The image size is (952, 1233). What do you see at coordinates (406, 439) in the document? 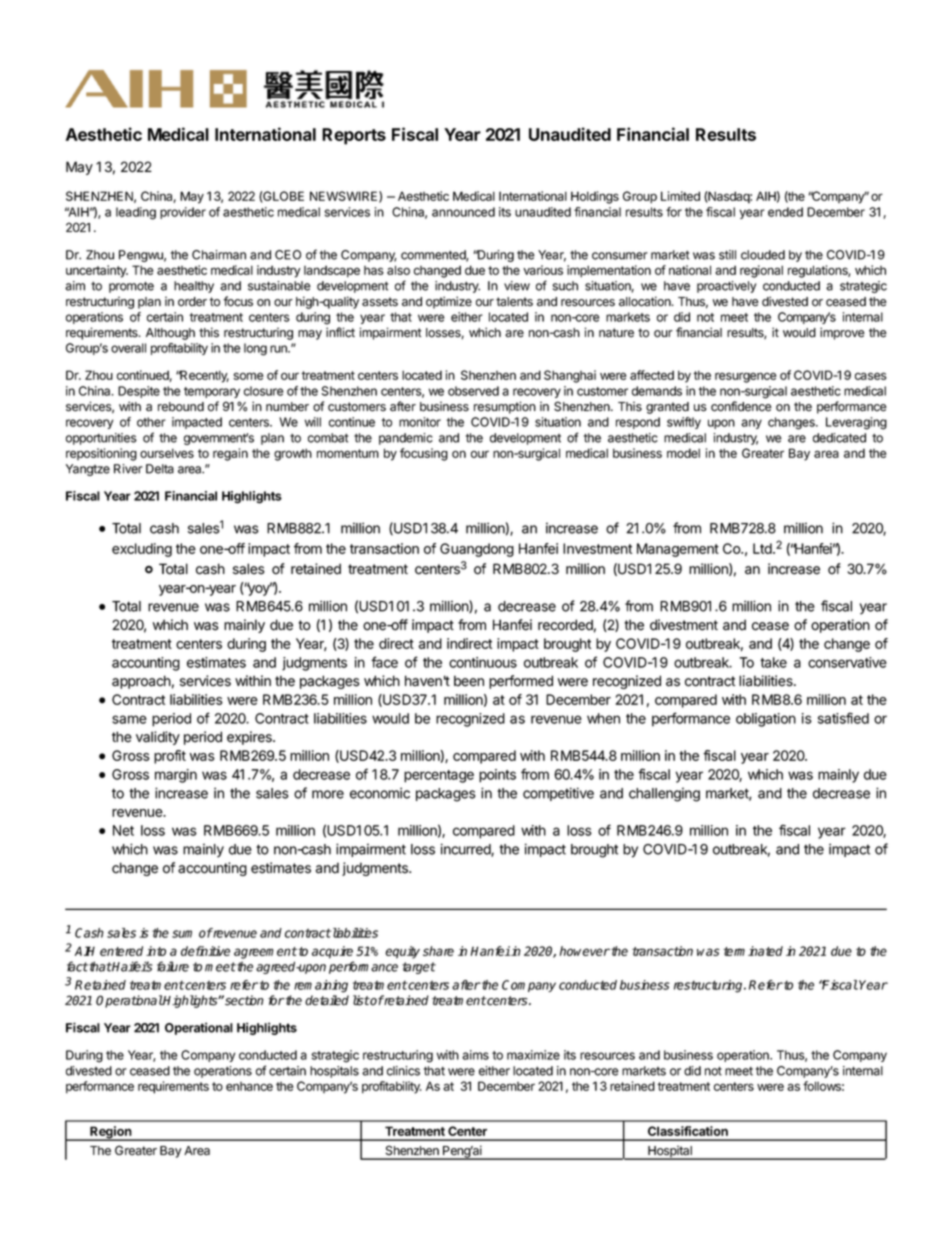
I see `pandemic` at bounding box center [406, 439].
